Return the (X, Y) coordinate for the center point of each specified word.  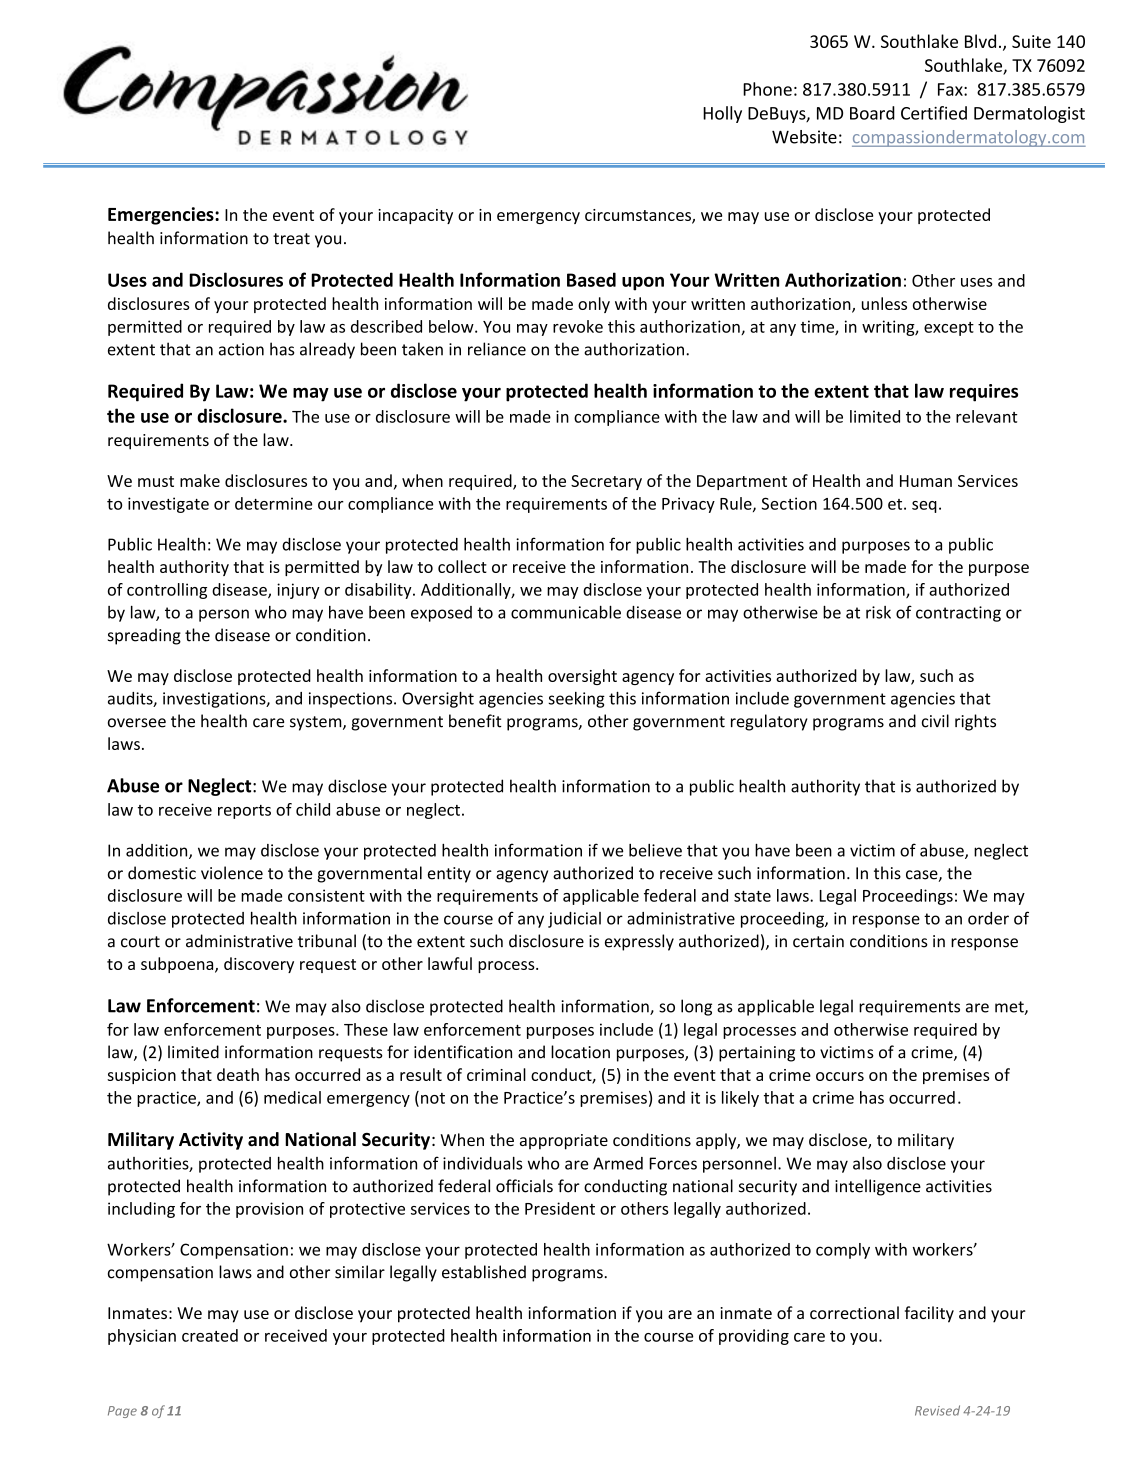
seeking (576, 700)
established (484, 1272)
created (210, 1335)
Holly (722, 114)
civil (935, 721)
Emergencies (162, 216)
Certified (934, 113)
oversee (137, 723)
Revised (937, 1410)
